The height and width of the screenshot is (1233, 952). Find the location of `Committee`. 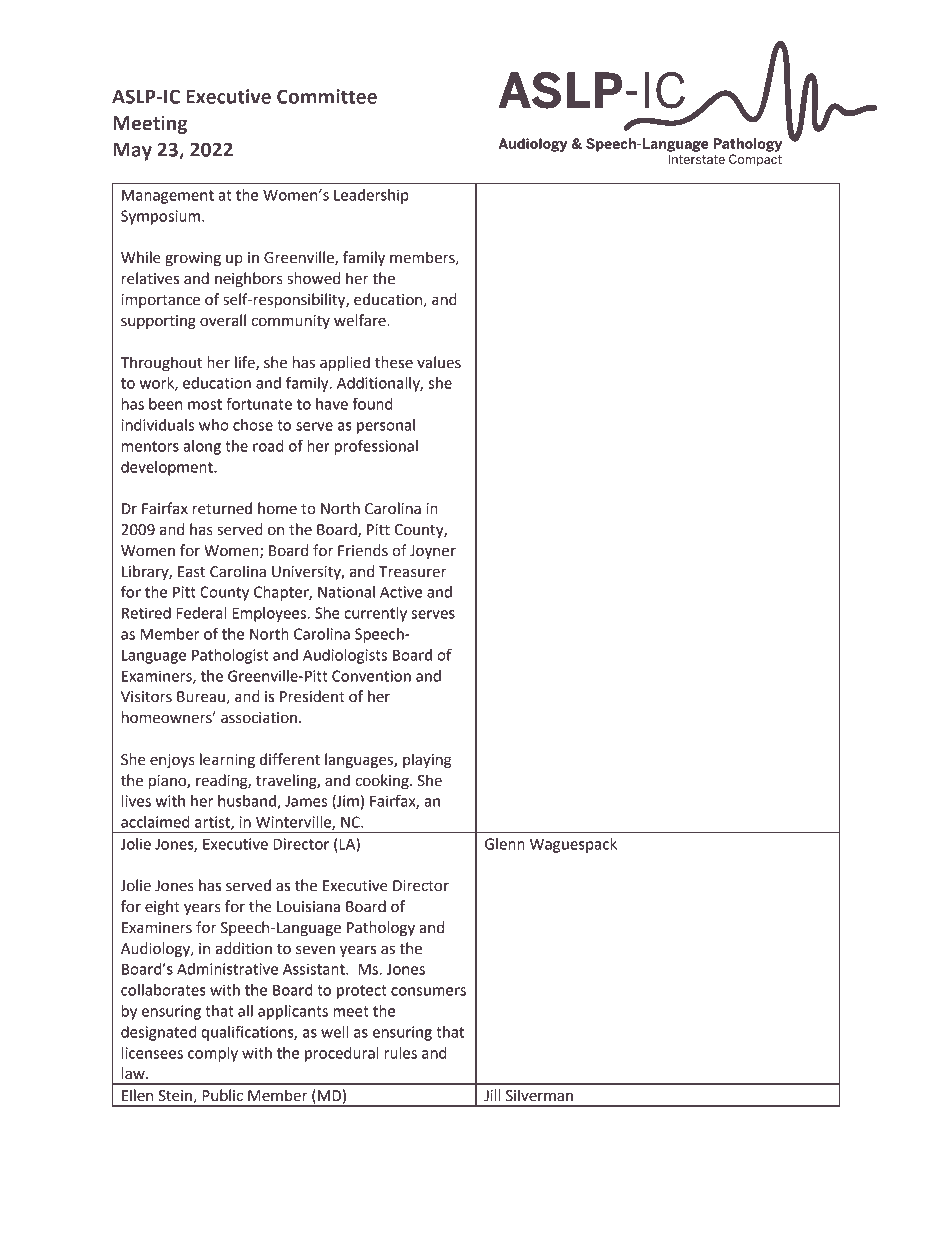

Committee is located at coordinates (327, 96).
